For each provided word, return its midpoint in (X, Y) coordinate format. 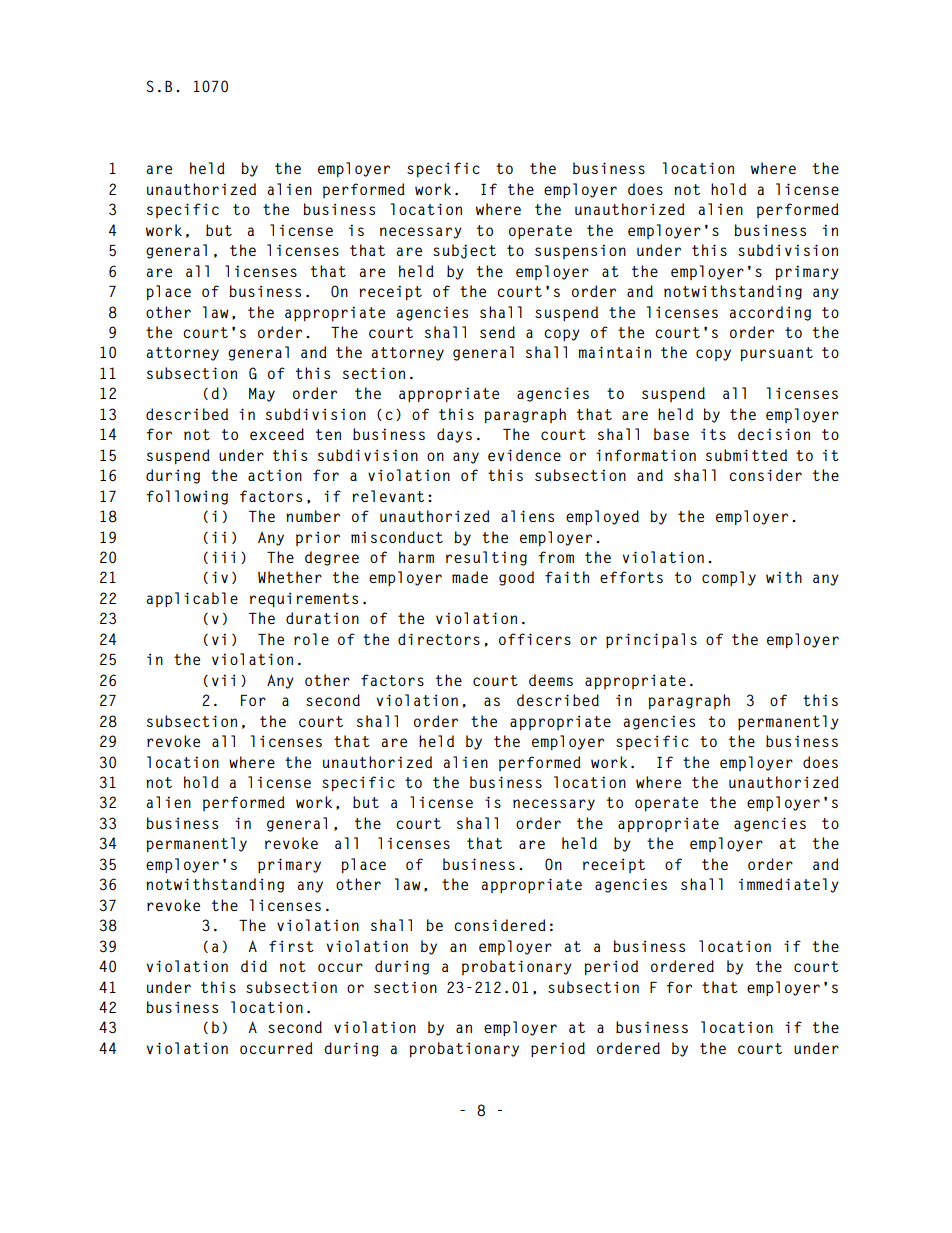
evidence (524, 455)
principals (651, 640)
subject (464, 251)
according (770, 313)
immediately (789, 885)
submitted (746, 455)
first (291, 946)
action (275, 475)
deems (551, 680)
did (254, 966)
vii (223, 680)
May (262, 395)
